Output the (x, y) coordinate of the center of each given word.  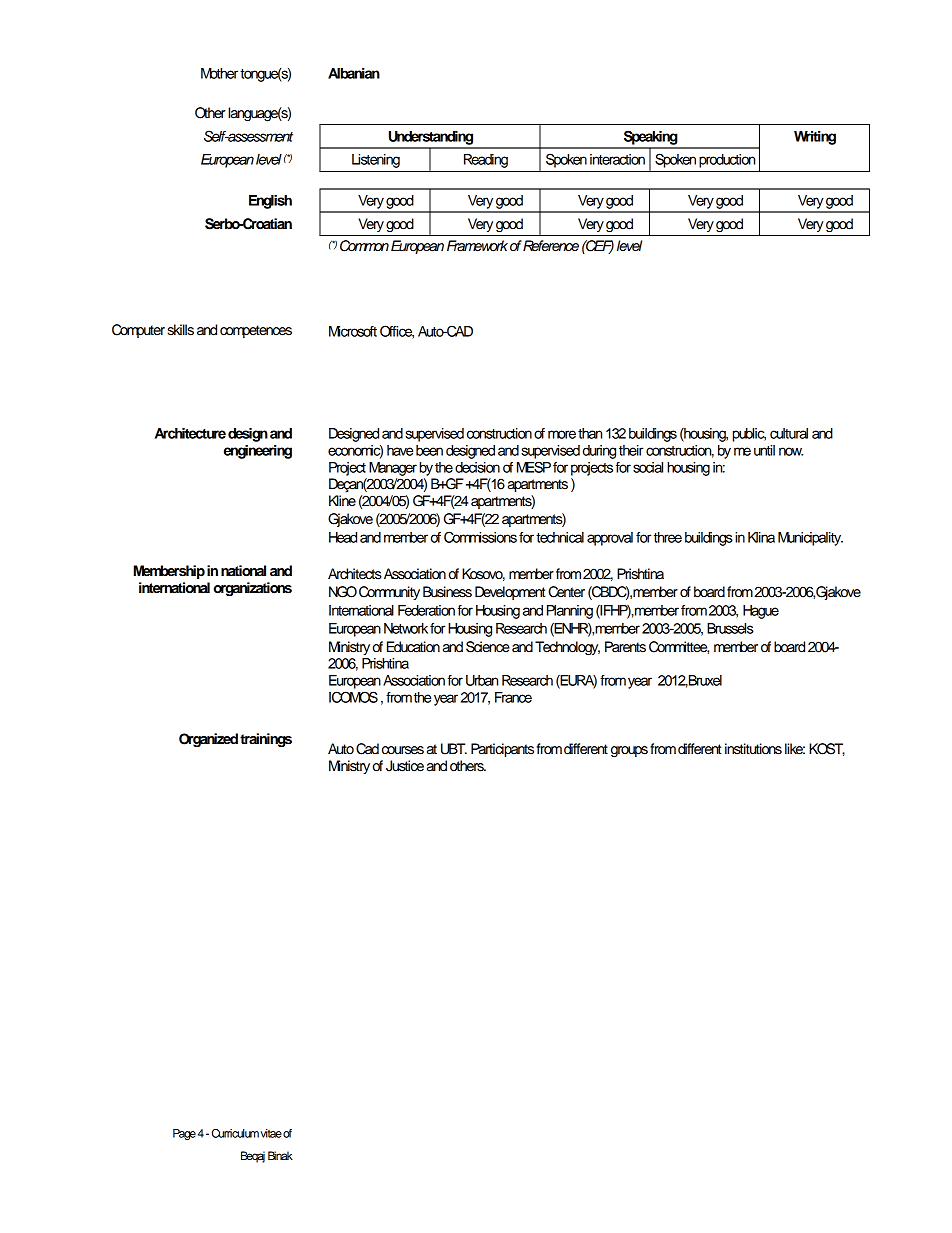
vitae (271, 1133)
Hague (761, 612)
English (270, 202)
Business (447, 592)
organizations (253, 589)
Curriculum (235, 1133)
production (727, 161)
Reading (486, 161)
